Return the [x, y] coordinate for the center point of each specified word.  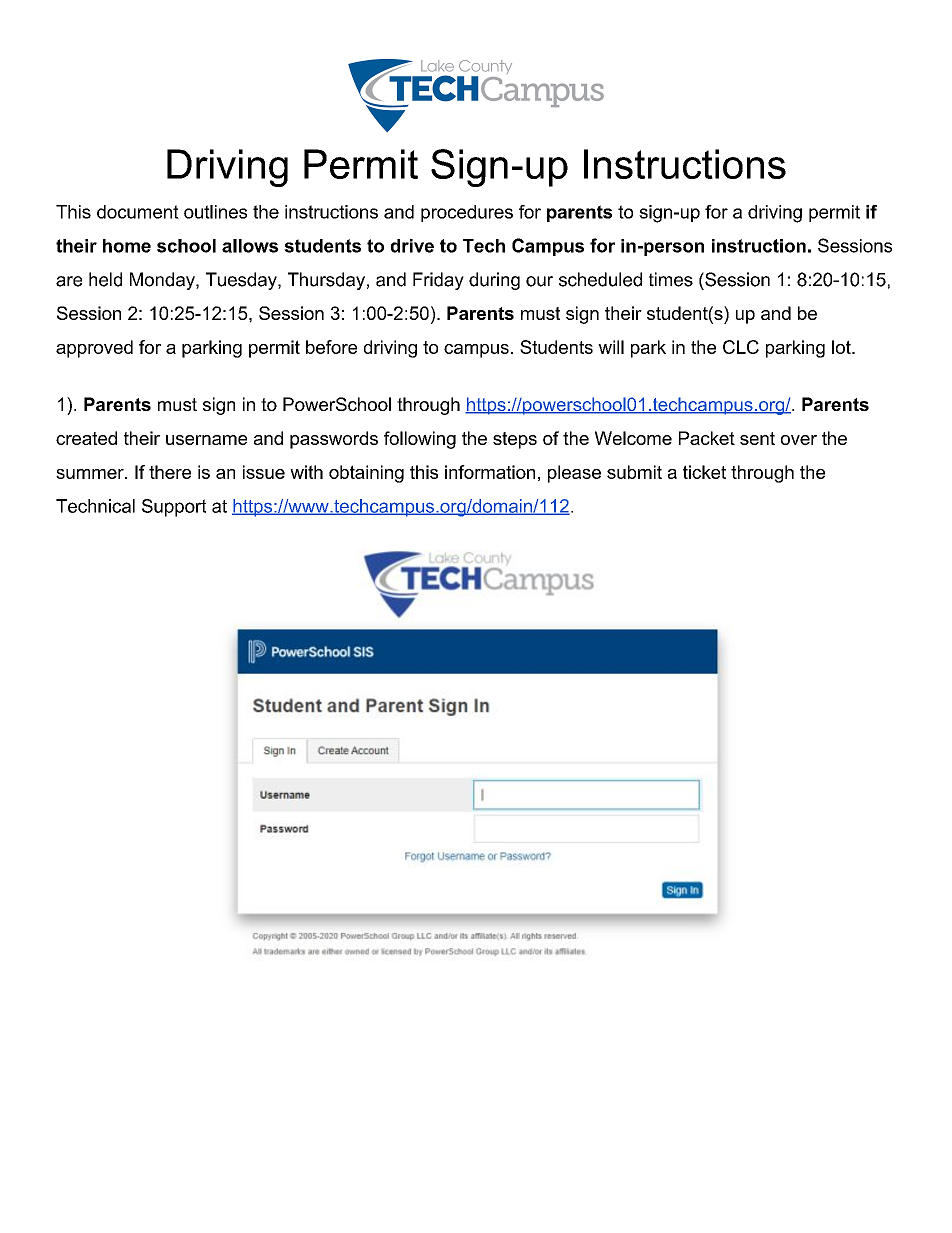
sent [757, 438]
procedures [467, 213]
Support [174, 508]
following [420, 440]
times [671, 279]
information [490, 472]
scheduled [600, 279]
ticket [704, 472]
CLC [741, 347]
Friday [438, 281]
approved [94, 349]
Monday [163, 281]
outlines [215, 212]
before [331, 347]
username [206, 440]
